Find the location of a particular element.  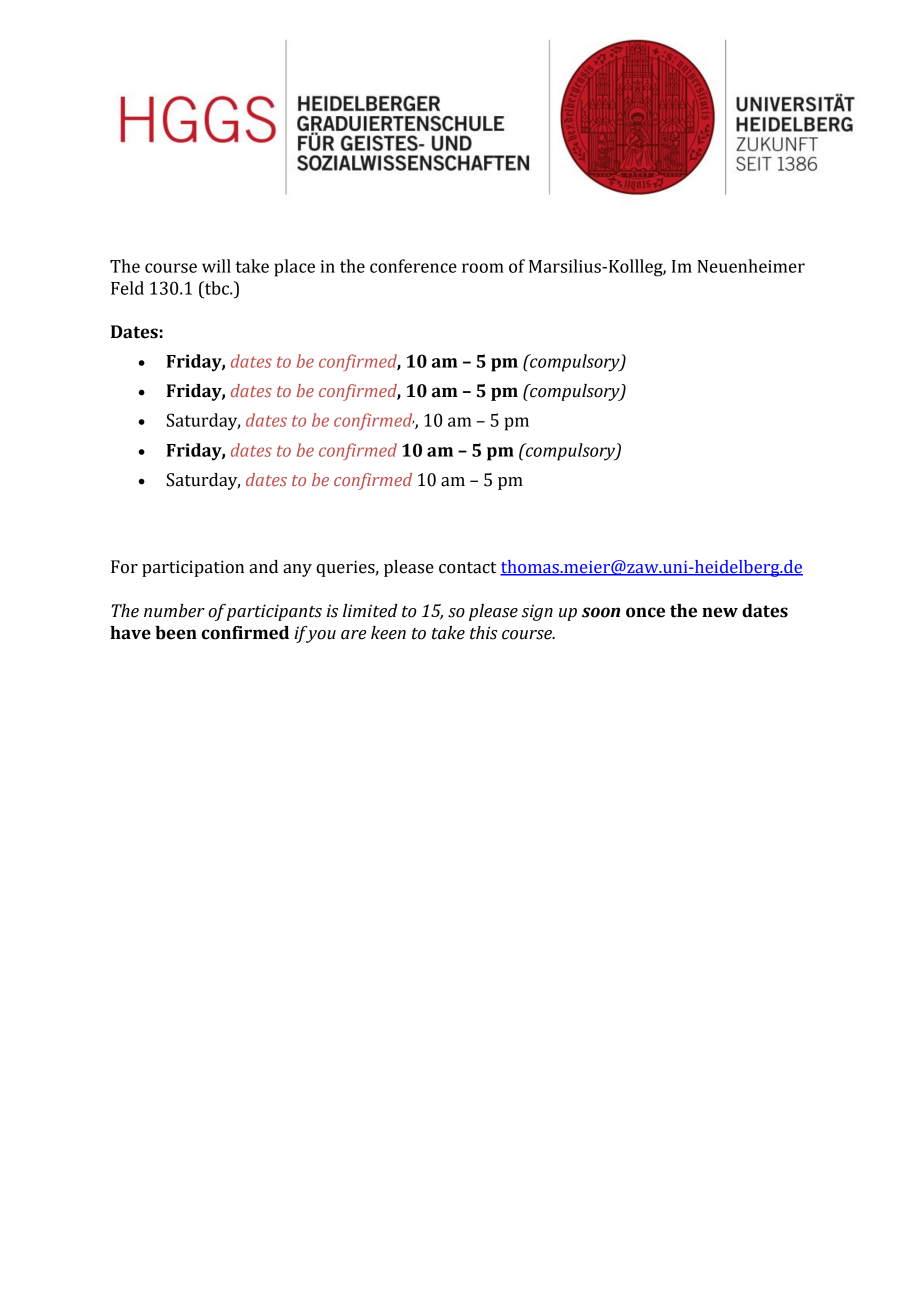

participation is located at coordinates (193, 568).
